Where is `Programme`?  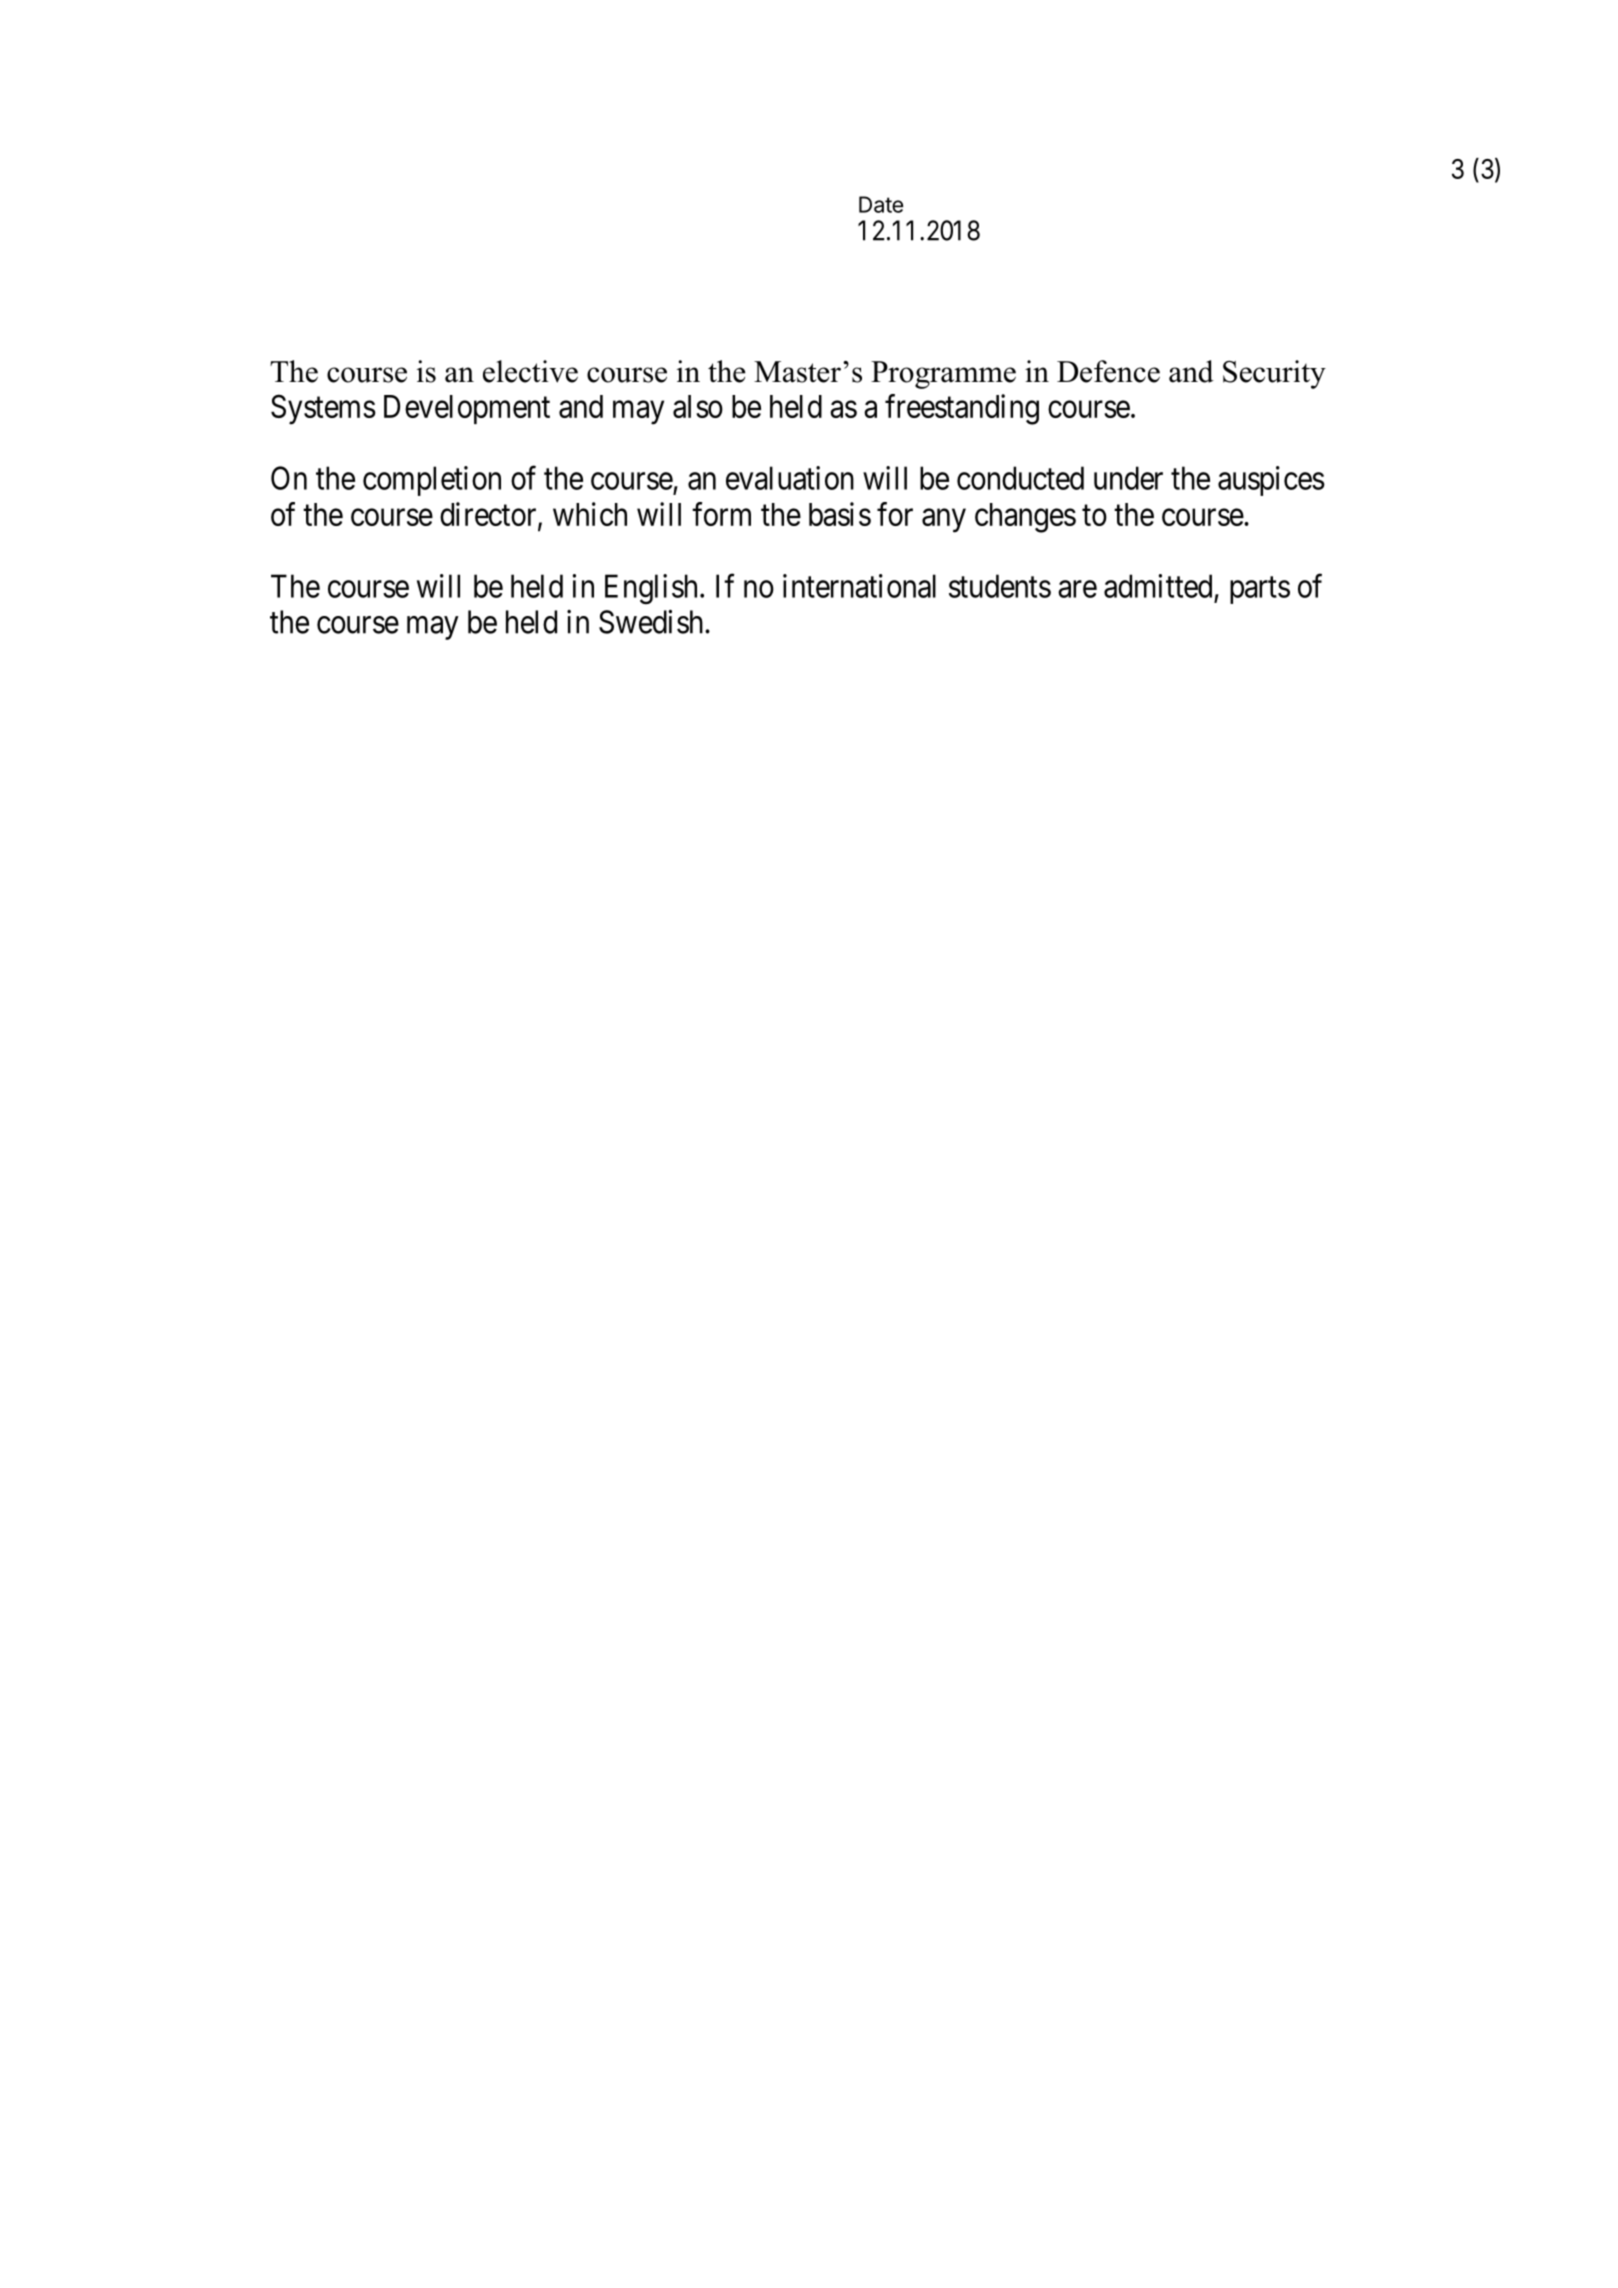
Programme is located at coordinates (943, 375).
